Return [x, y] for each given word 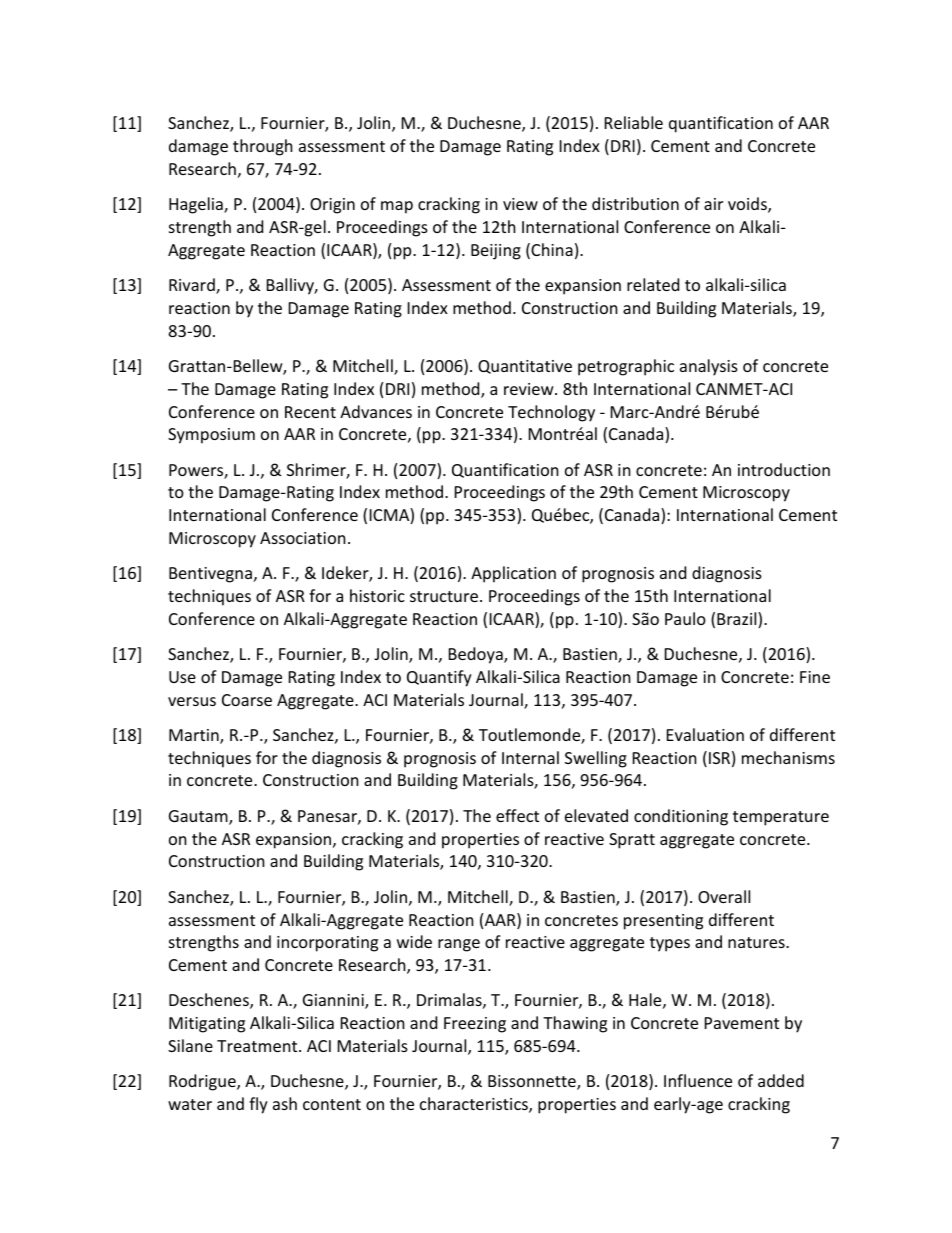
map [397, 207]
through [263, 147]
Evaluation [705, 734]
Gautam [199, 817]
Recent [310, 412]
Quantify [439, 678]
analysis [709, 367]
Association [303, 538]
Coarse [247, 700]
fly [258, 1105]
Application [513, 574]
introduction [784, 469]
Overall [724, 896]
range [459, 945]
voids [748, 205]
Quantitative [525, 367]
